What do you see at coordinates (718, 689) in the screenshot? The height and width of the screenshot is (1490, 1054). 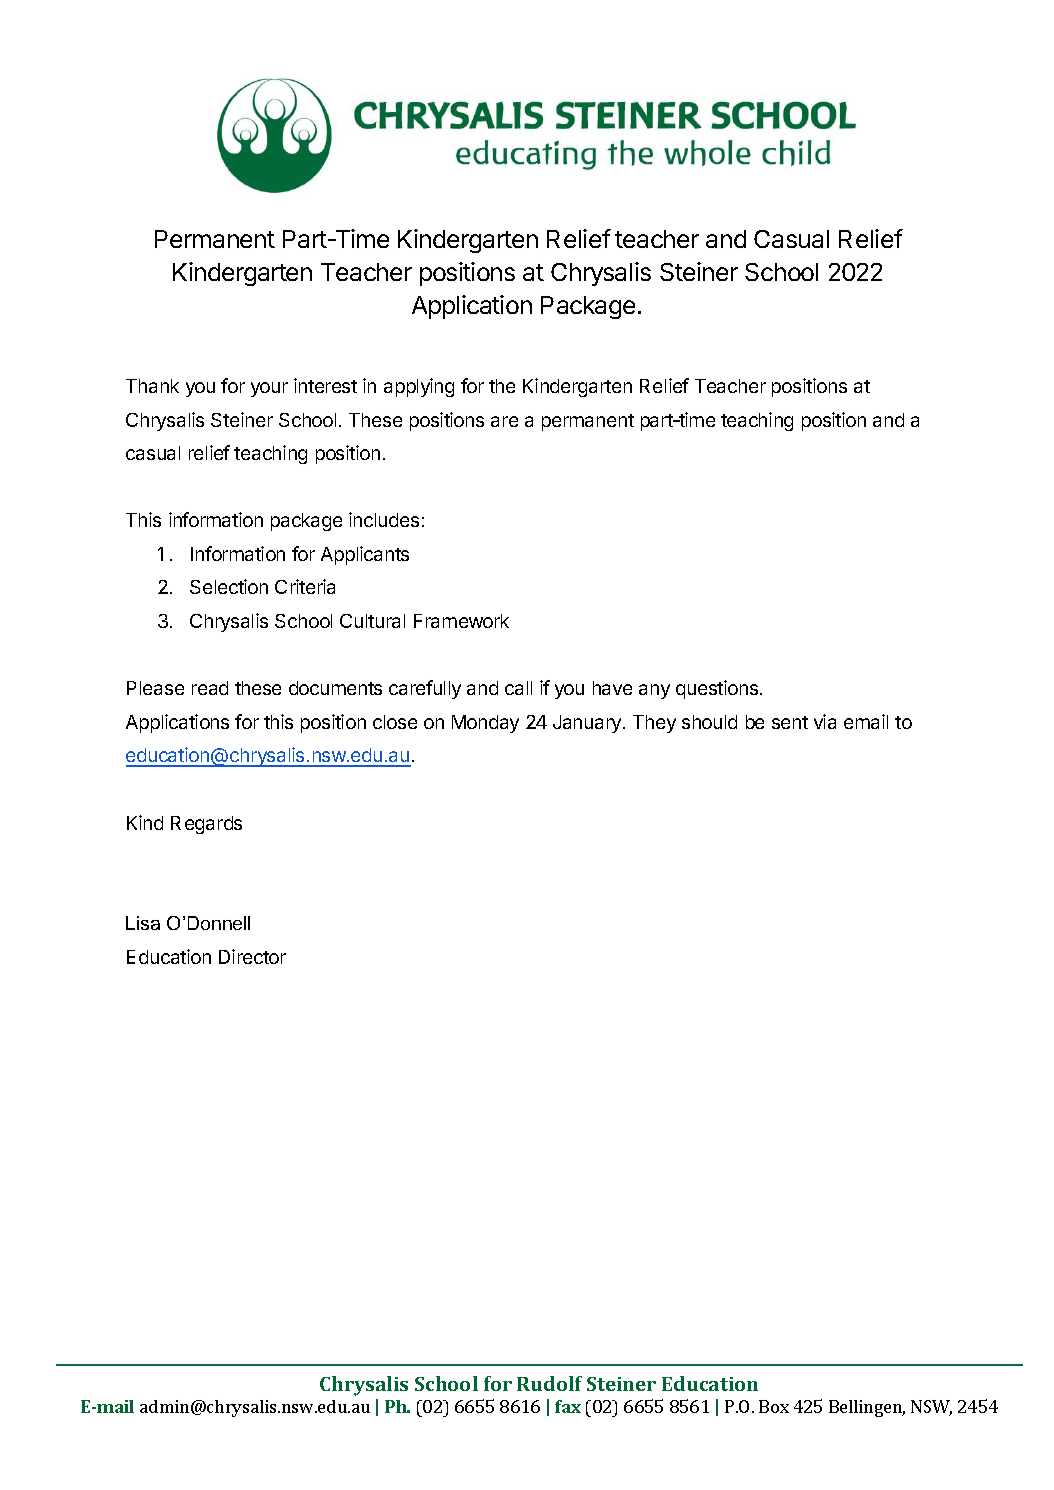 I see `questions` at bounding box center [718, 689].
